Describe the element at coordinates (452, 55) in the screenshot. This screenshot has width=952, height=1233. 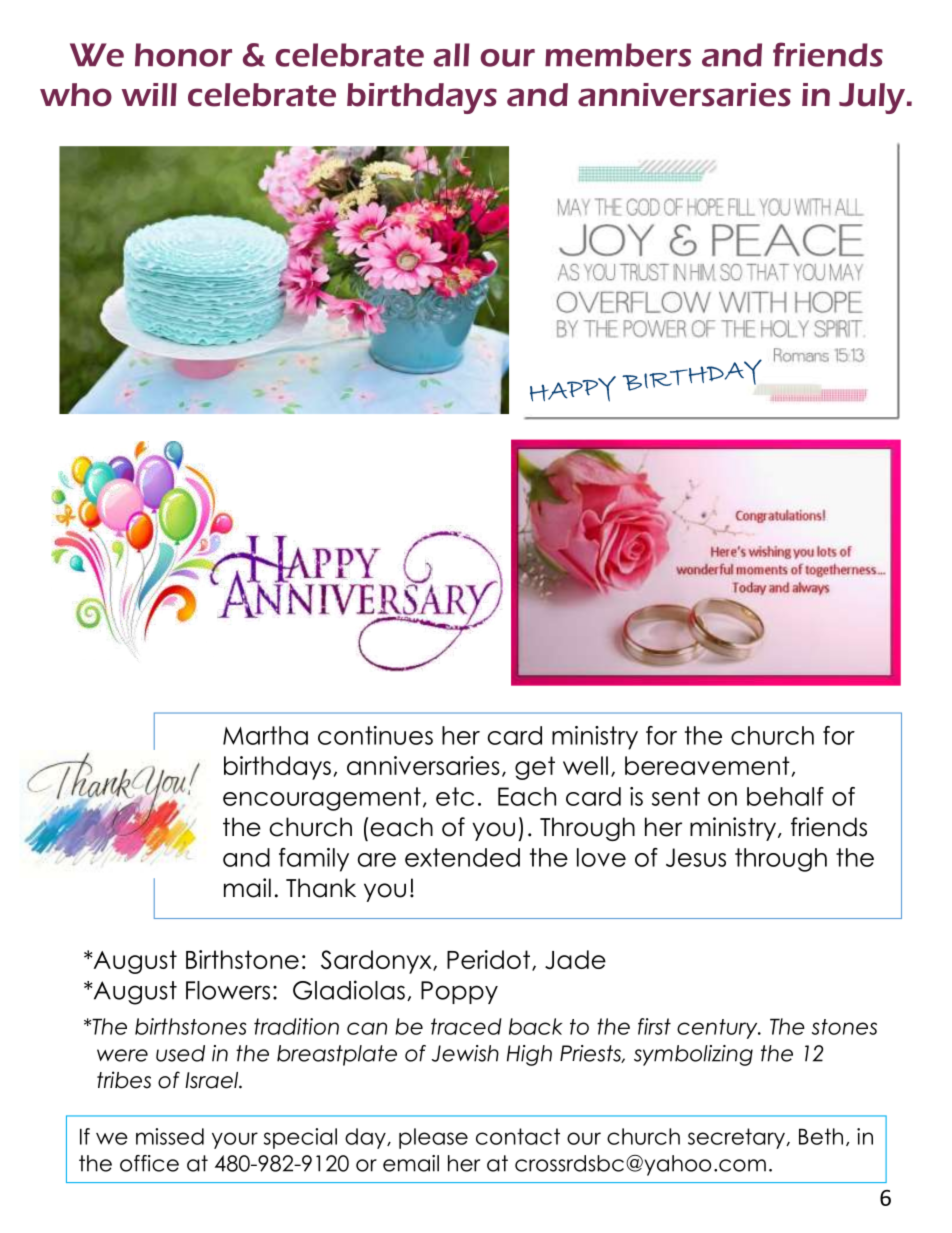
I see `all` at that location.
